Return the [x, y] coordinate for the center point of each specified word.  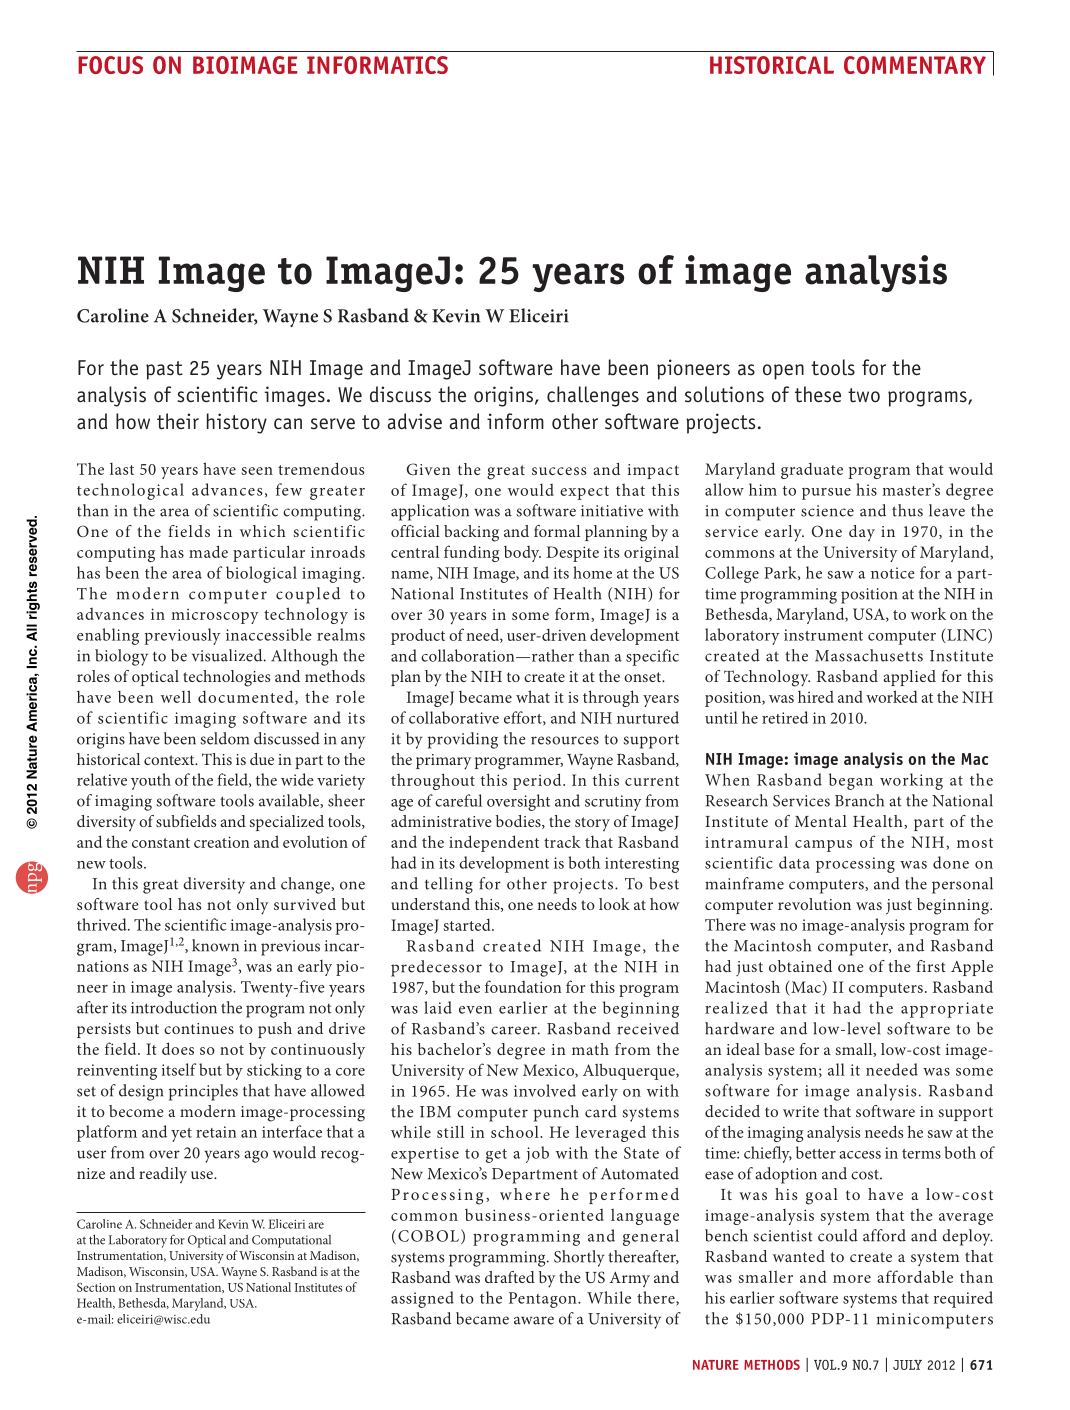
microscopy [214, 616]
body [522, 554]
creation [222, 842]
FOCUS [110, 65]
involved [545, 1090]
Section [96, 1287]
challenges [593, 396]
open [783, 372]
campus [823, 846]
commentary [915, 65]
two [864, 395]
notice [893, 573]
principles [203, 1092]
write [801, 1111]
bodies [519, 822]
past [164, 370]
